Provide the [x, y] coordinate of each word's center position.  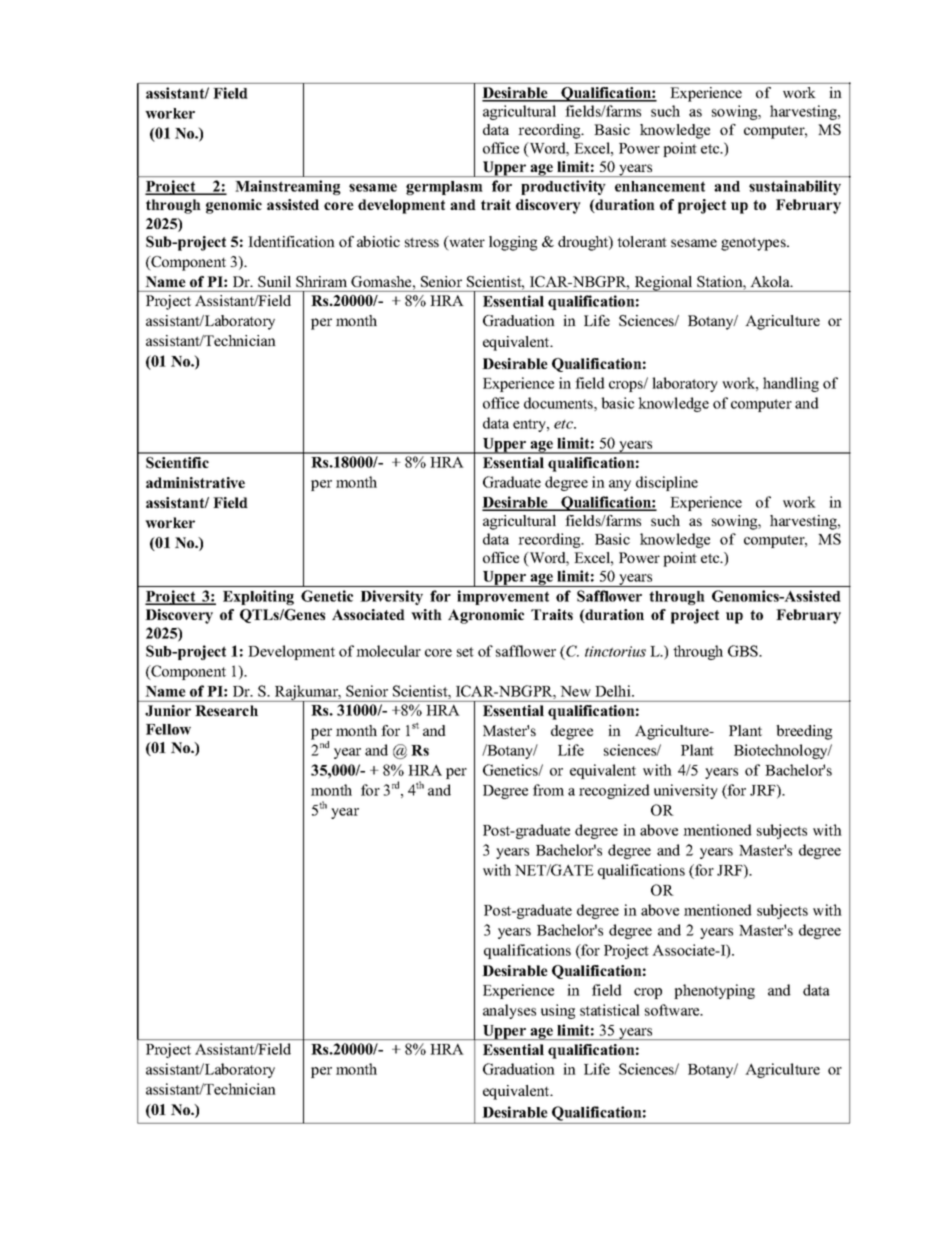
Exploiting [258, 597]
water [466, 243]
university [686, 791]
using [558, 1011]
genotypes [754, 244]
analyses [509, 1011]
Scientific [177, 463]
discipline [667, 483]
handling [791, 384]
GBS [744, 651]
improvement [503, 597]
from [548, 790]
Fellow [168, 729]
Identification [291, 241]
